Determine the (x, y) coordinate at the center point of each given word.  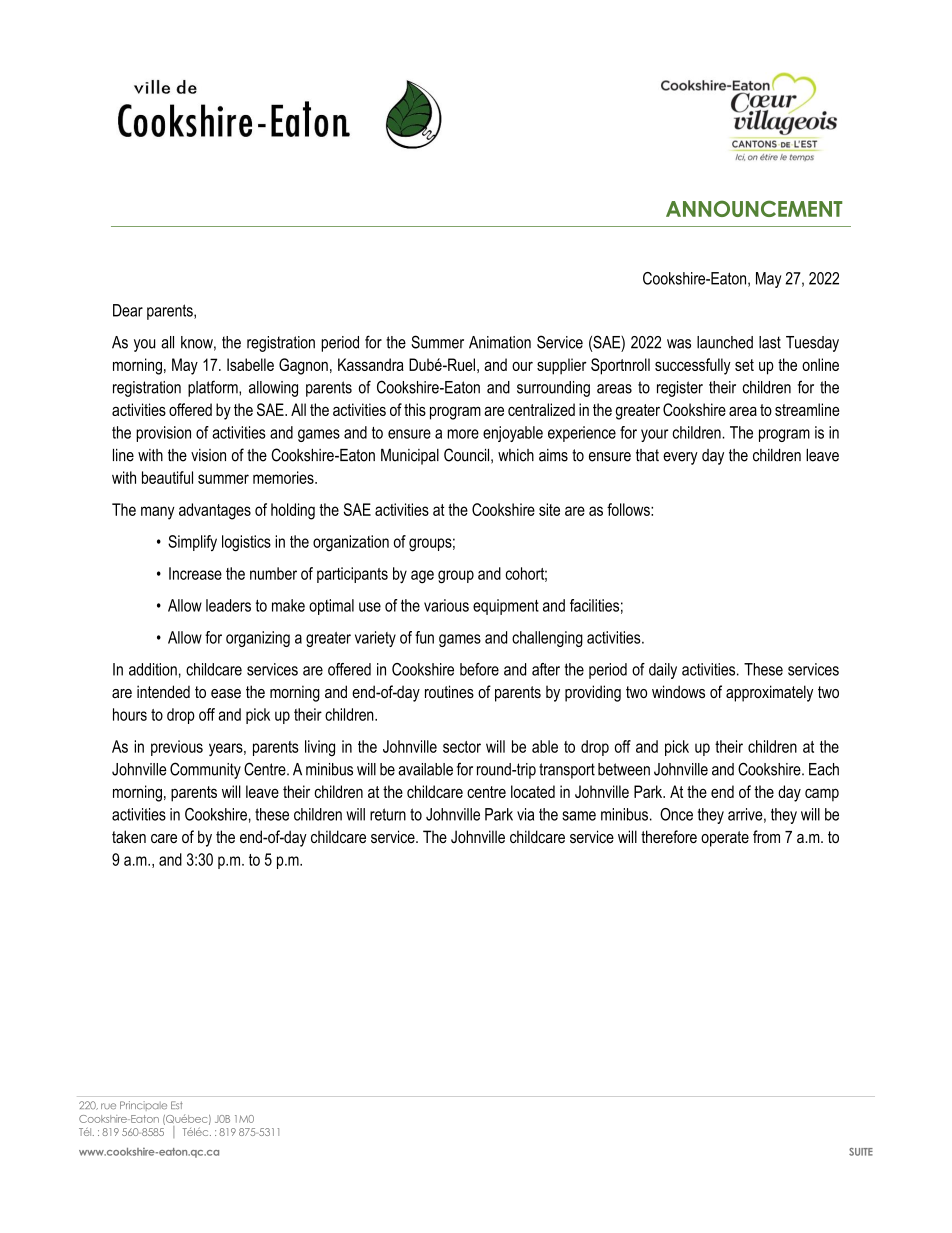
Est (177, 1105)
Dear (128, 310)
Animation (500, 342)
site (549, 509)
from (766, 836)
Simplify (192, 543)
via (525, 814)
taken (129, 836)
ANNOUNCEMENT (754, 208)
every (680, 458)
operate (725, 839)
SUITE (861, 1152)
